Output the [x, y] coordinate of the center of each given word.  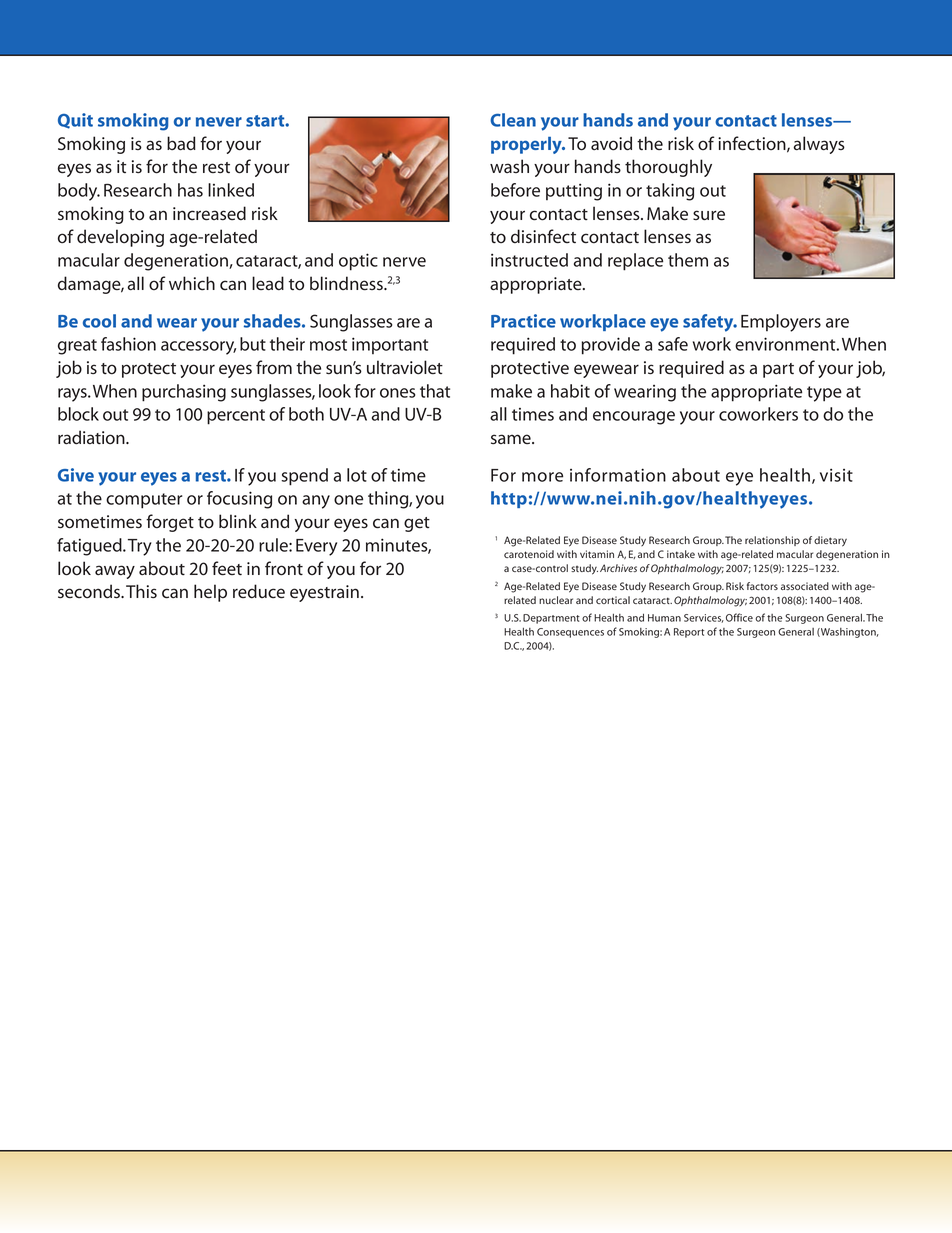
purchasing [184, 393]
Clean [513, 120]
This [141, 591]
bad [181, 143]
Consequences [570, 633]
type [824, 394]
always [819, 145]
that [435, 391]
